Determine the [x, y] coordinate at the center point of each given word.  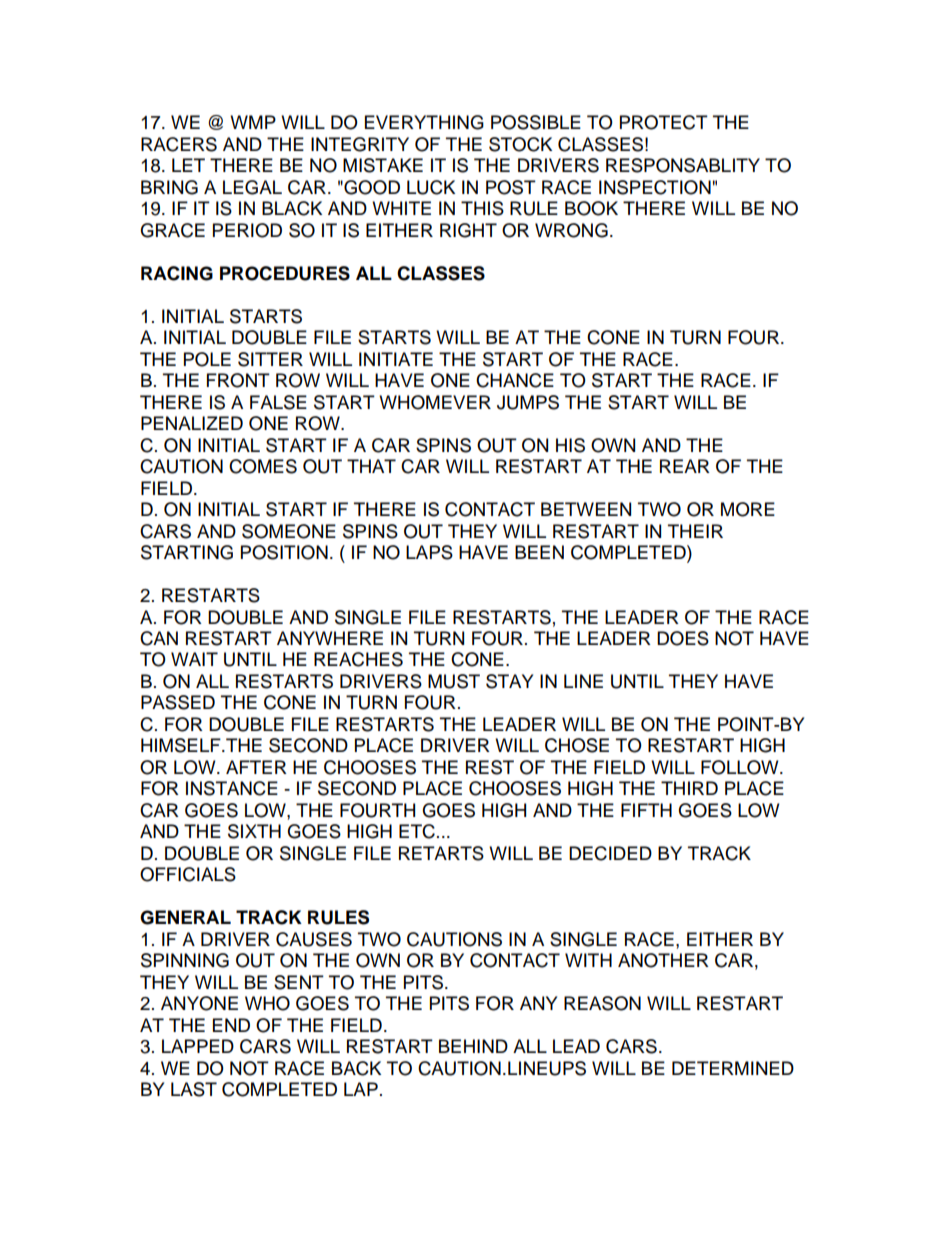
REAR [685, 466]
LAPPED [198, 1046]
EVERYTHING [424, 122]
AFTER [256, 767]
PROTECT [664, 122]
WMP [253, 122]
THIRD [689, 788]
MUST [454, 681]
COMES [263, 466]
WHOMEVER [435, 402]
